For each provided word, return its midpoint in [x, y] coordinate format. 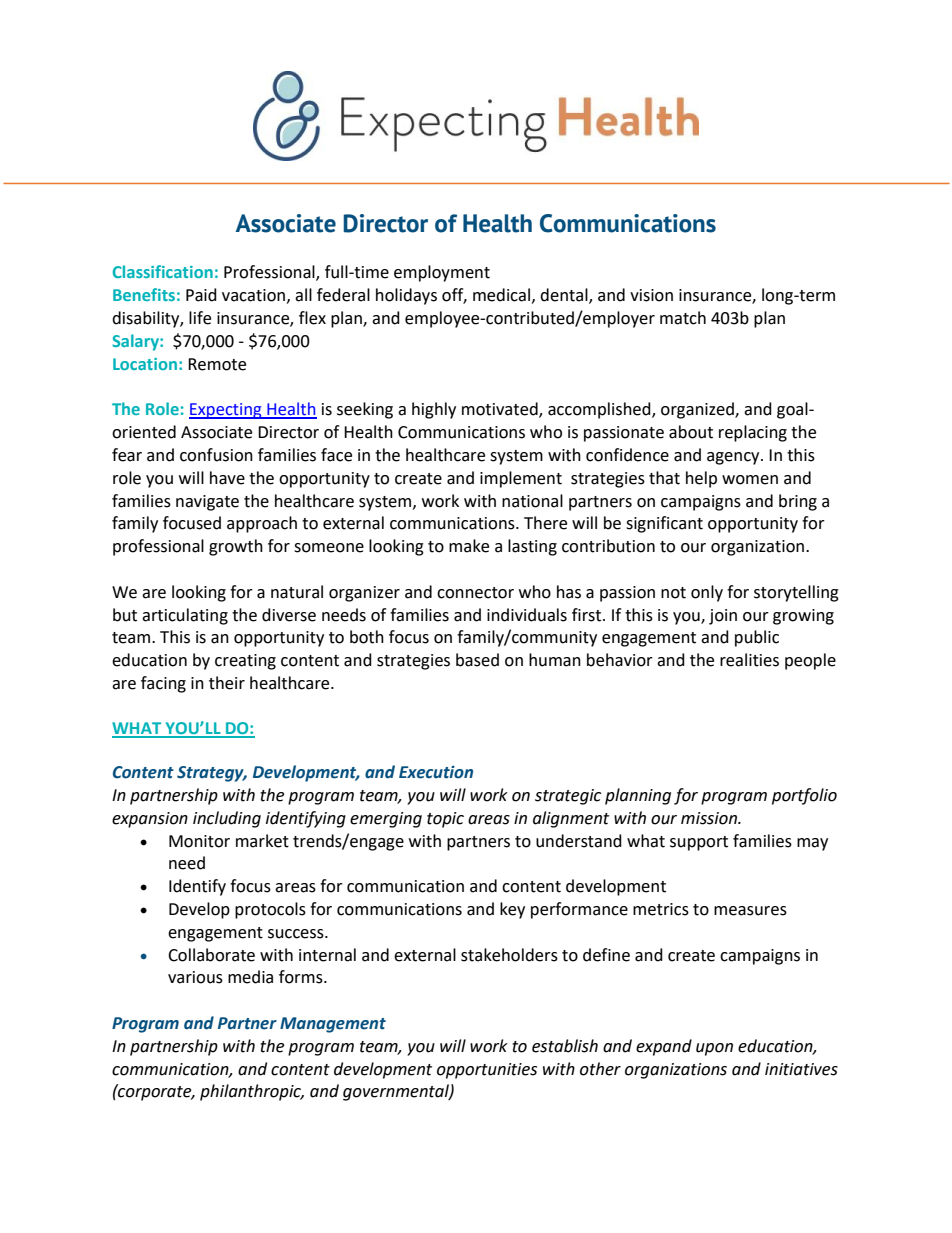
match [683, 318]
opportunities [487, 1071]
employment [442, 273]
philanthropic [252, 1092]
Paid [201, 295]
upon [714, 1049]
